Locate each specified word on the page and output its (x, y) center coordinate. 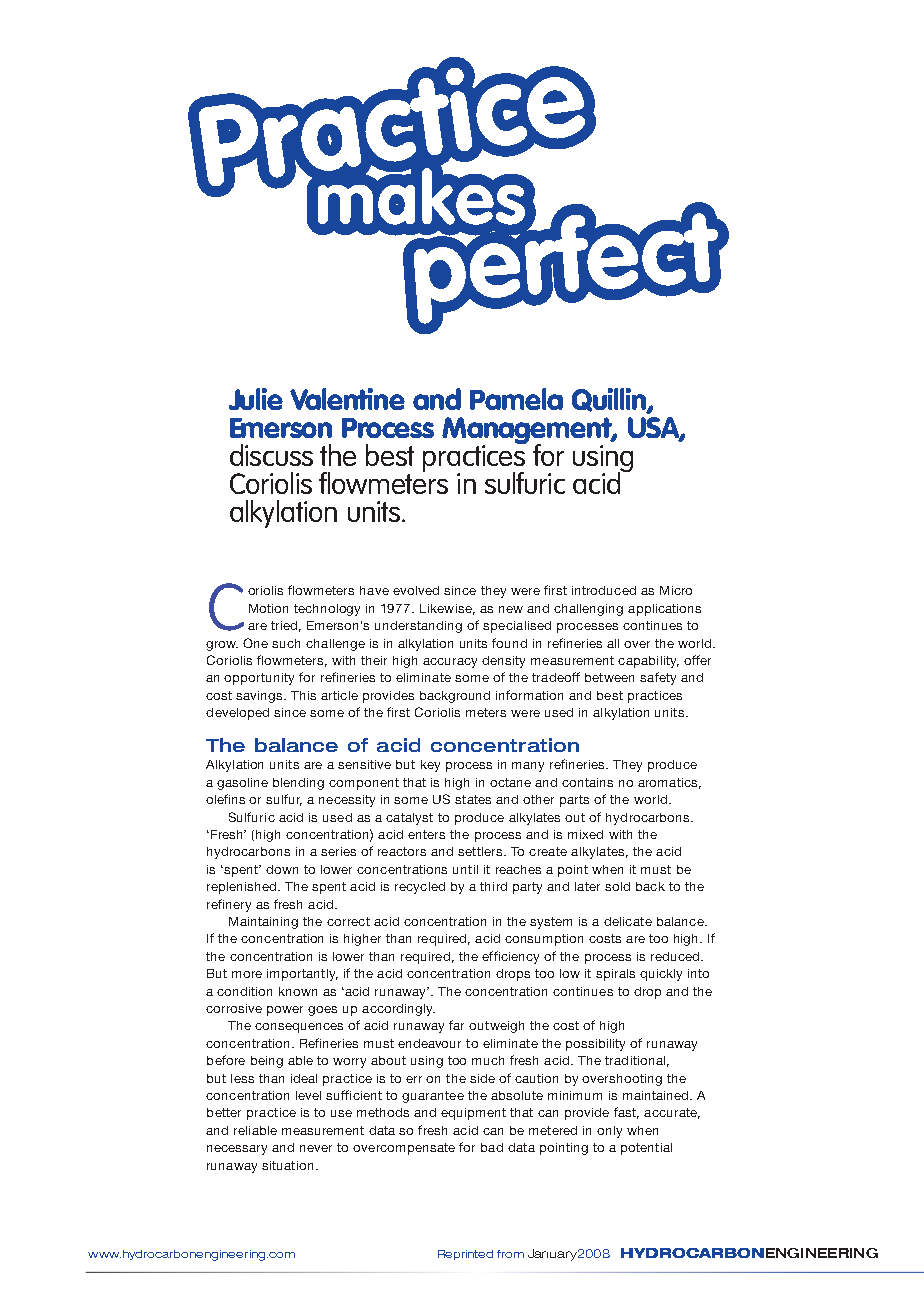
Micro (676, 590)
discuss (271, 455)
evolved (416, 590)
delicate (628, 921)
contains (587, 782)
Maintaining (263, 923)
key (430, 766)
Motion (268, 608)
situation (287, 1165)
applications (664, 610)
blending (298, 784)
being (267, 1062)
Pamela (516, 399)
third (493, 886)
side (482, 1078)
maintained (657, 1095)
